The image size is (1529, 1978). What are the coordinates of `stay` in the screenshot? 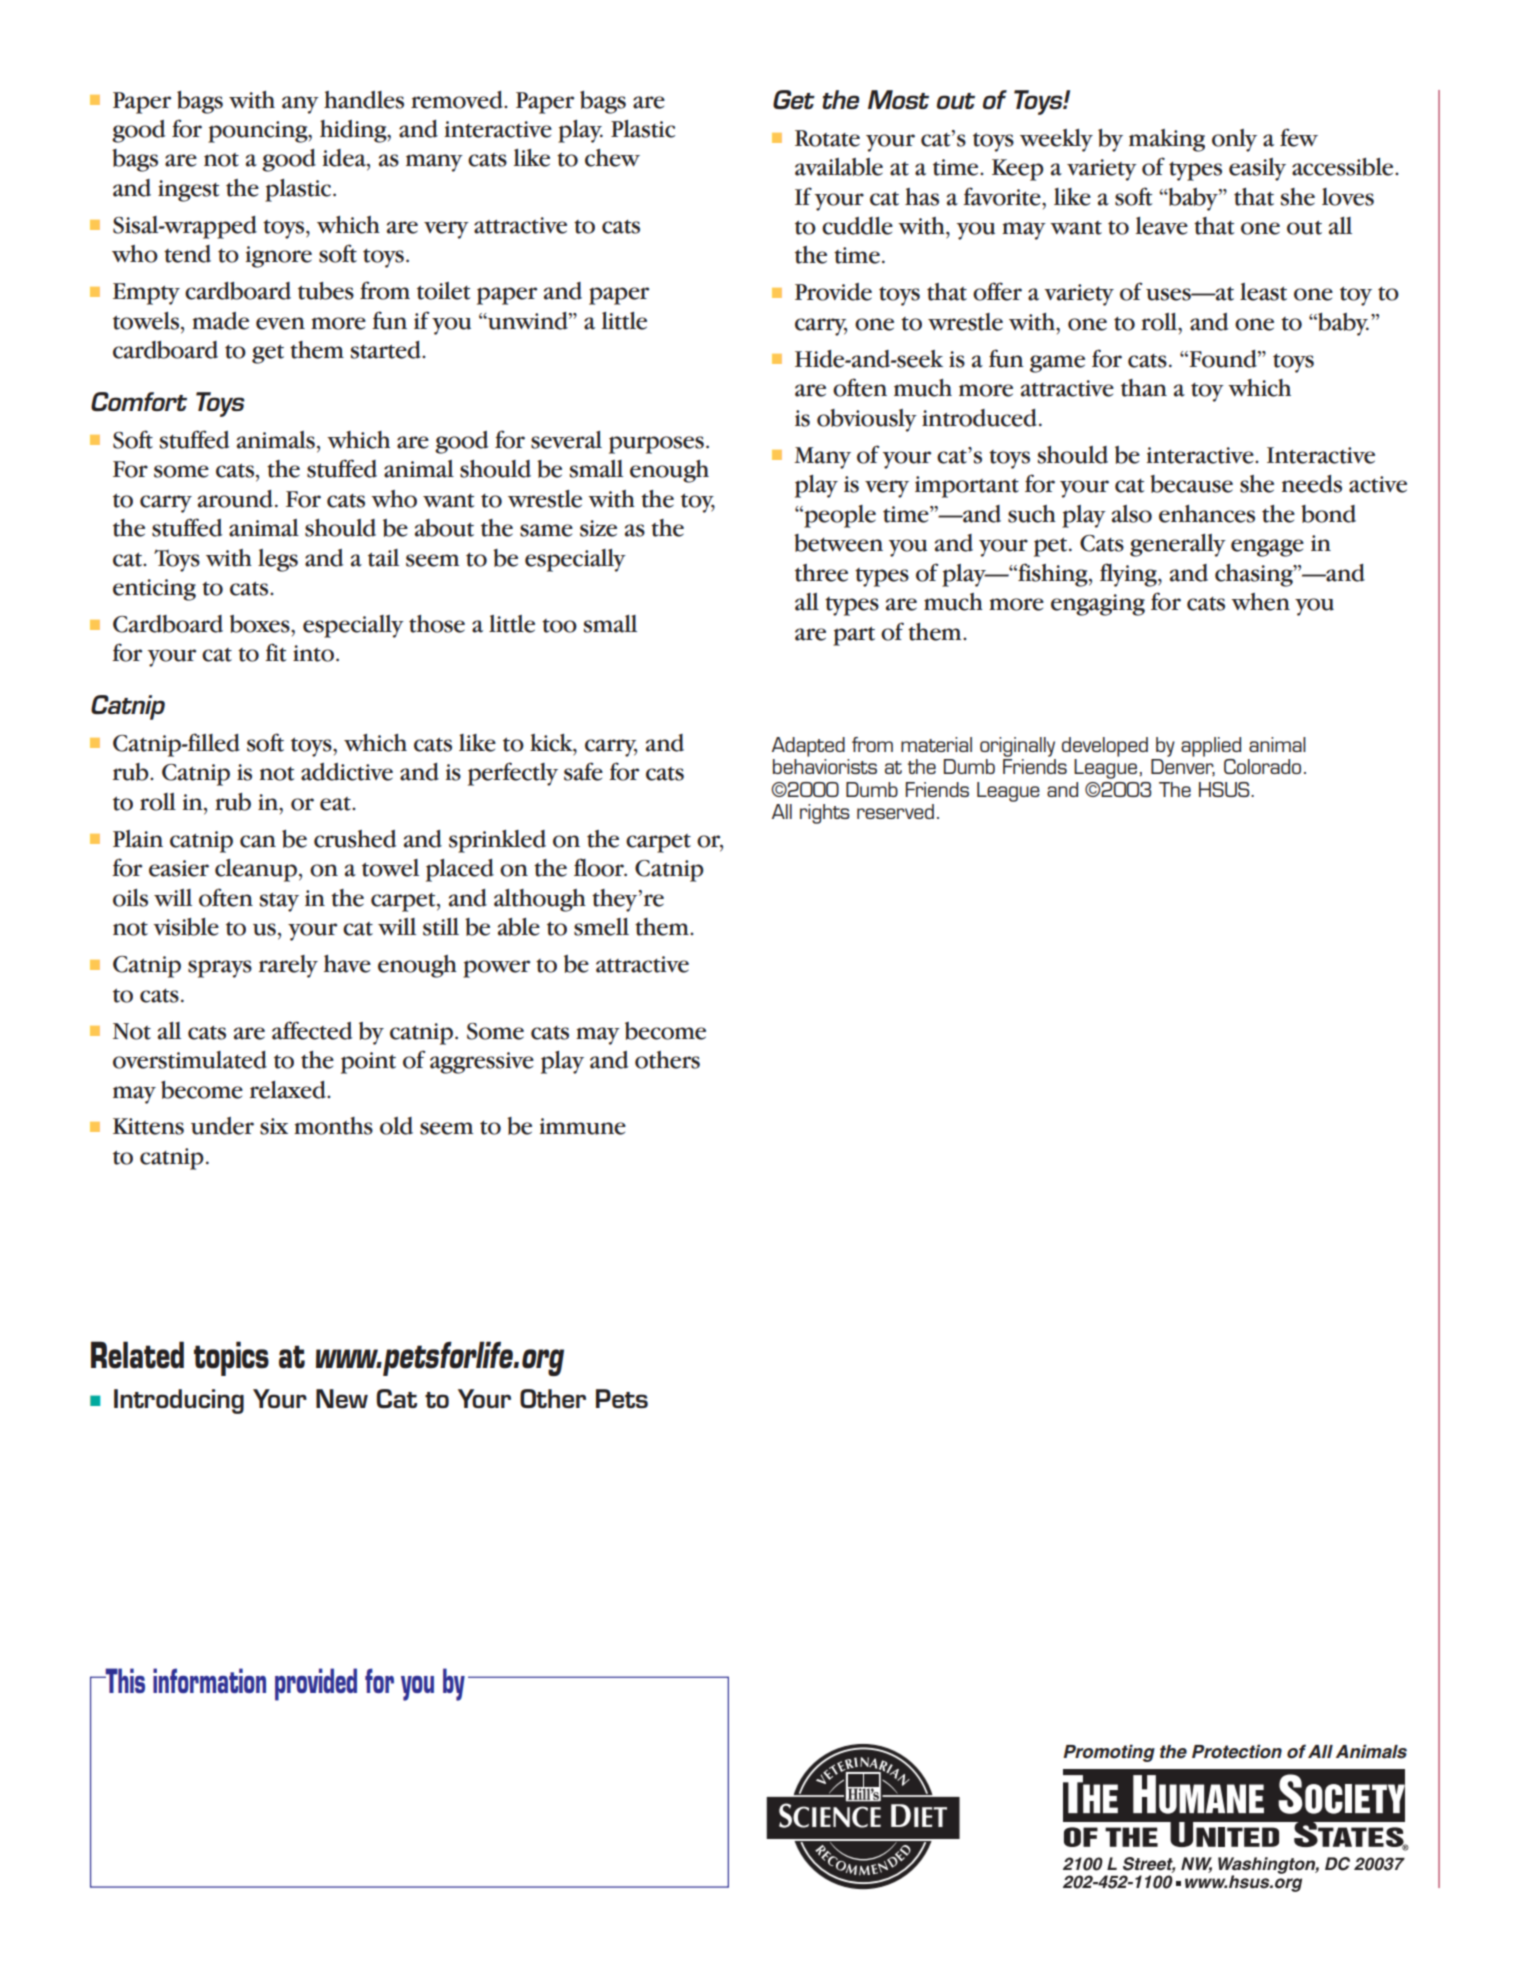 It's located at (279, 902).
